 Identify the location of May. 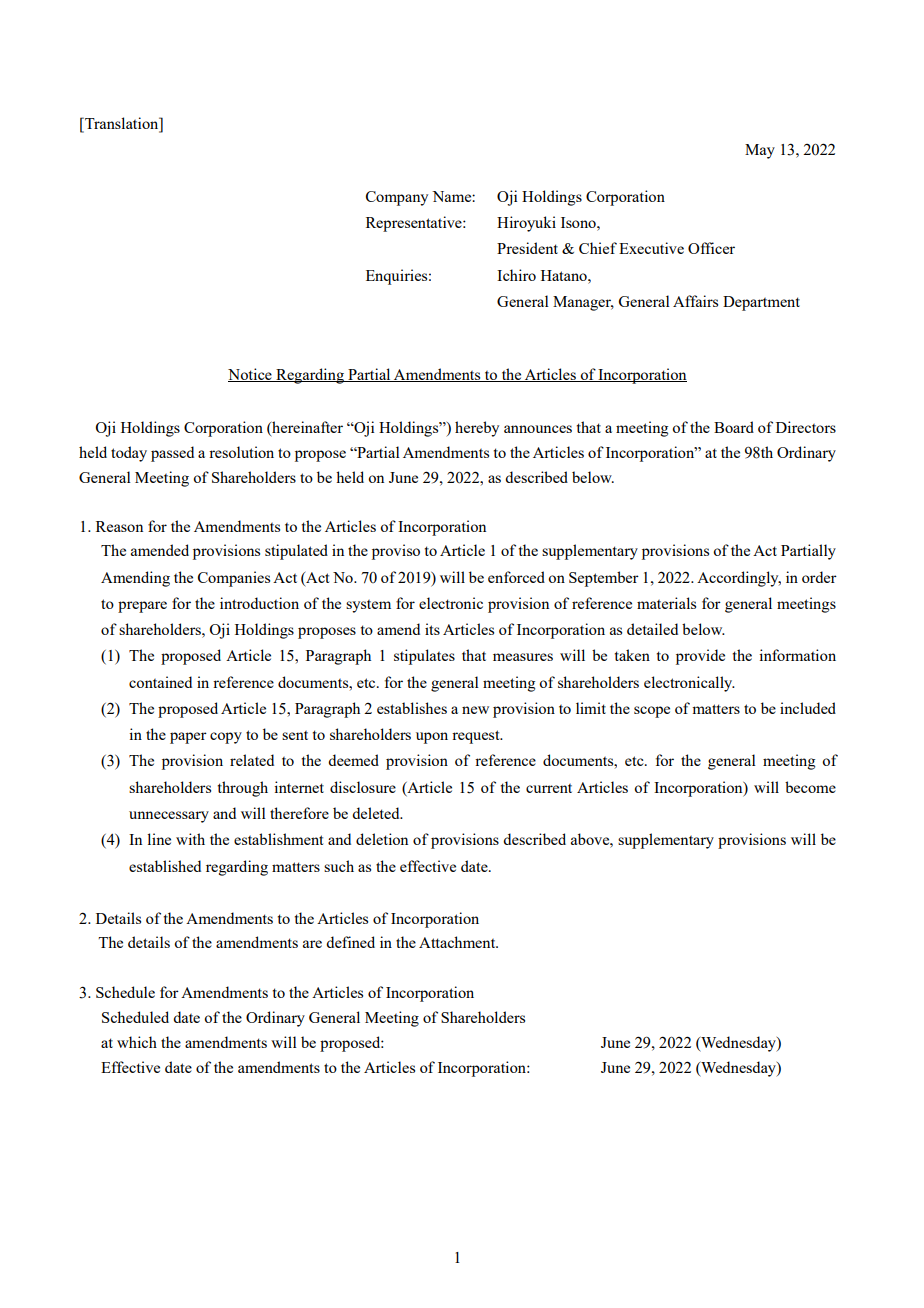
(760, 151).
